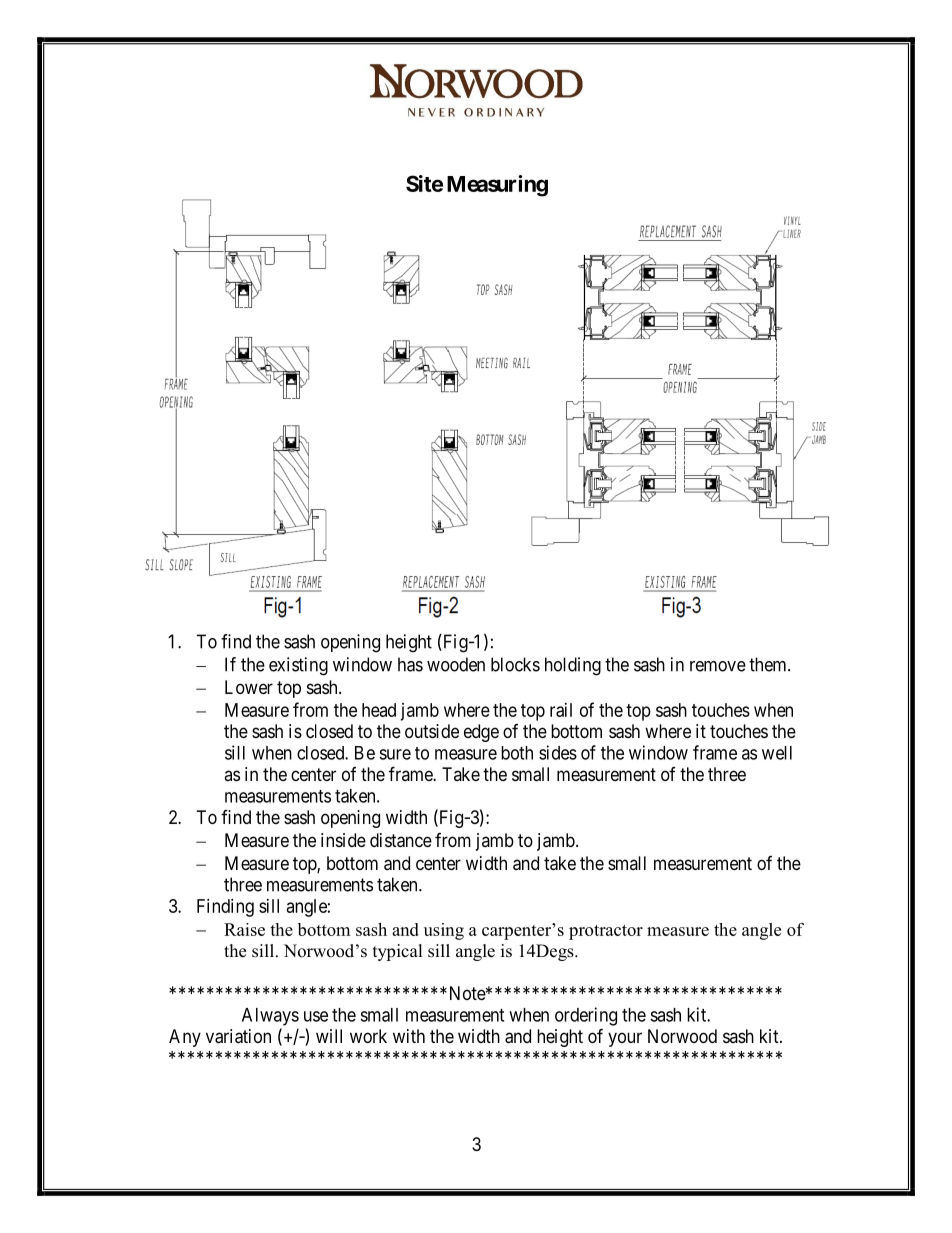 This document has width=952, height=1233. Describe the element at coordinates (515, 664) in the document. I see `blocks` at that location.
